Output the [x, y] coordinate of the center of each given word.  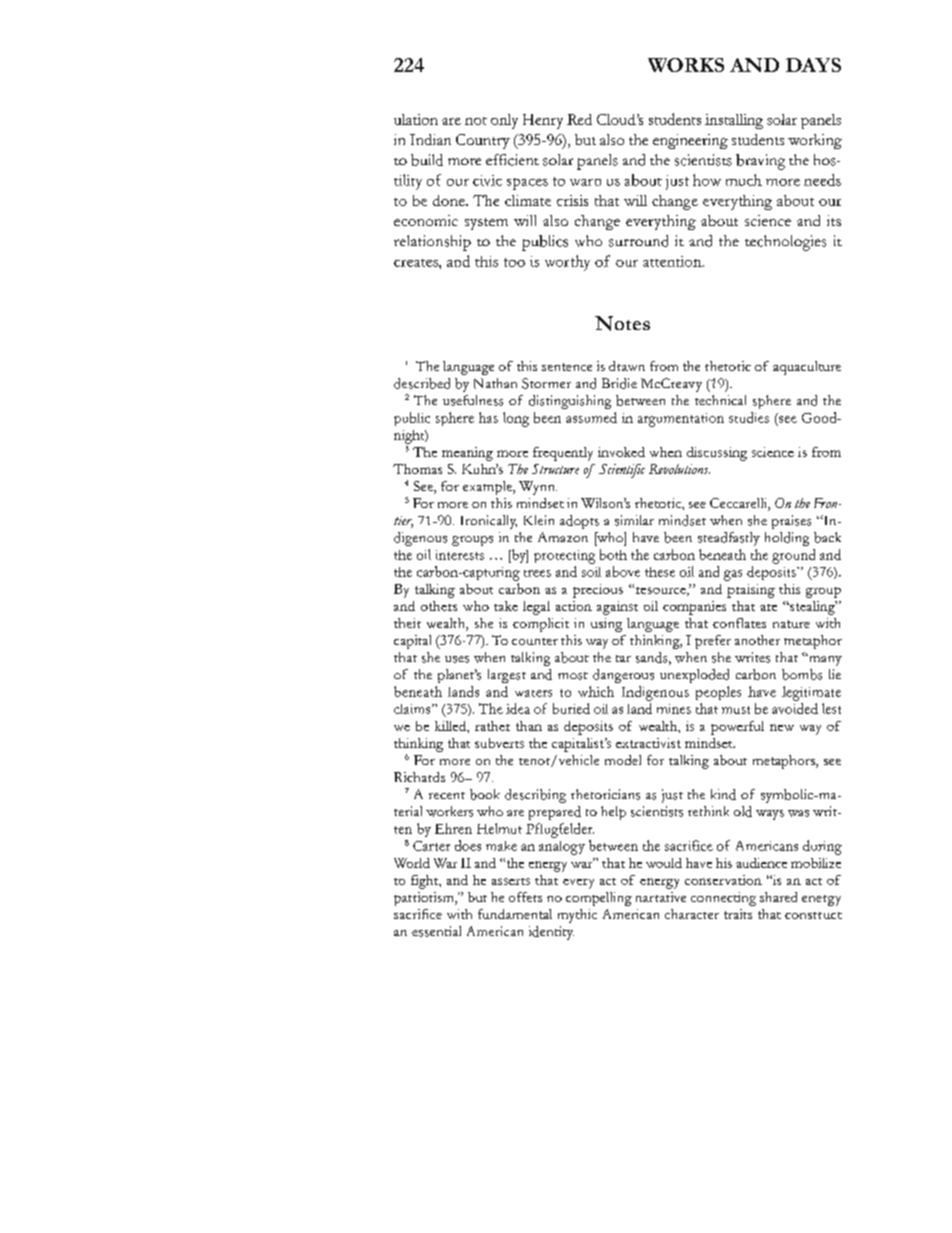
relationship [432, 243]
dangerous [623, 676]
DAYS [813, 65]
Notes [622, 323]
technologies [785, 243]
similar [634, 520]
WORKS [686, 65]
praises [791, 522]
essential [436, 931]
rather [492, 726]
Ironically [489, 522]
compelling [599, 899]
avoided [795, 708]
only [504, 121]
